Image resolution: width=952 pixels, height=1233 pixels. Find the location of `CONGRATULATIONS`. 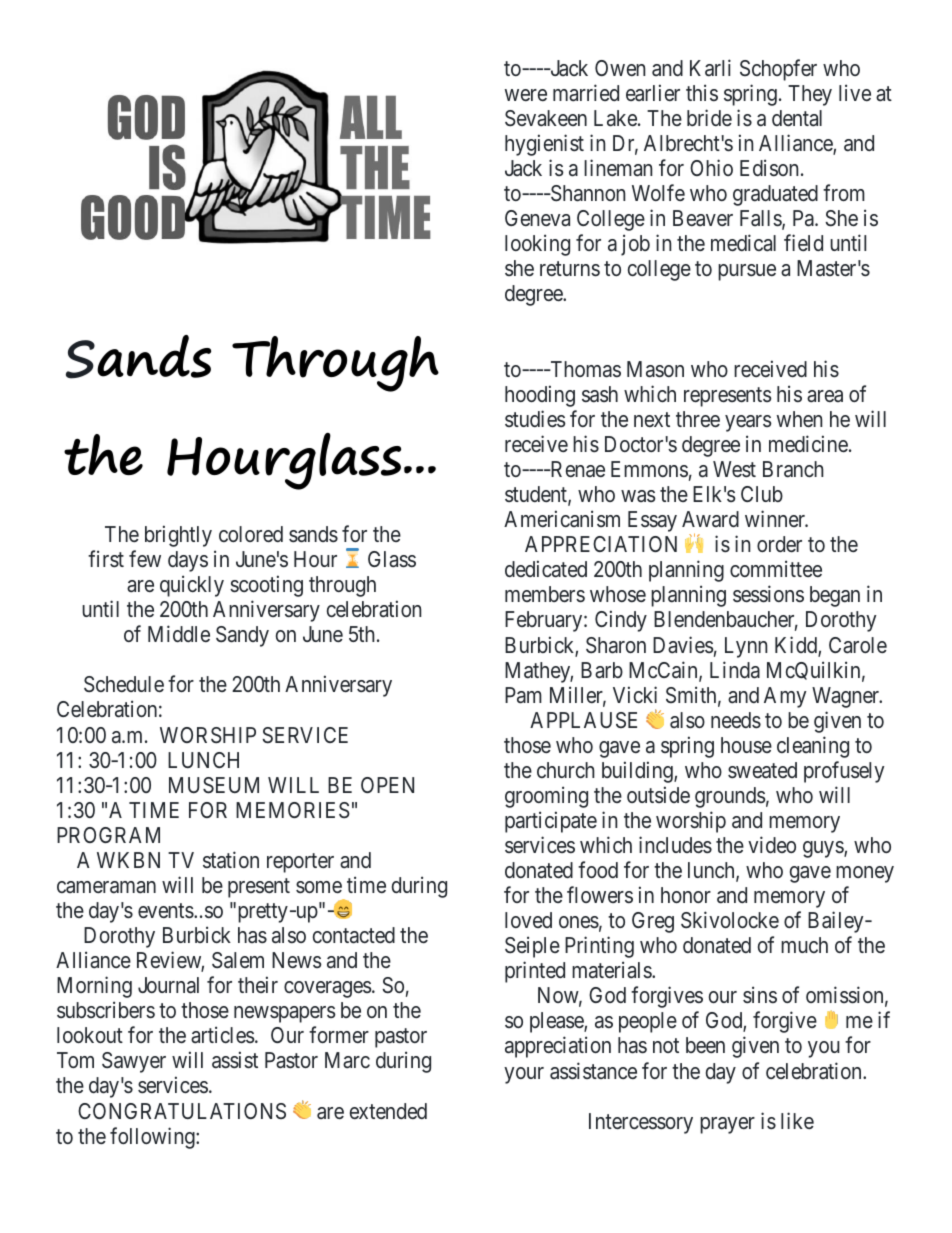

CONGRATULATIONS is located at coordinates (182, 1111).
